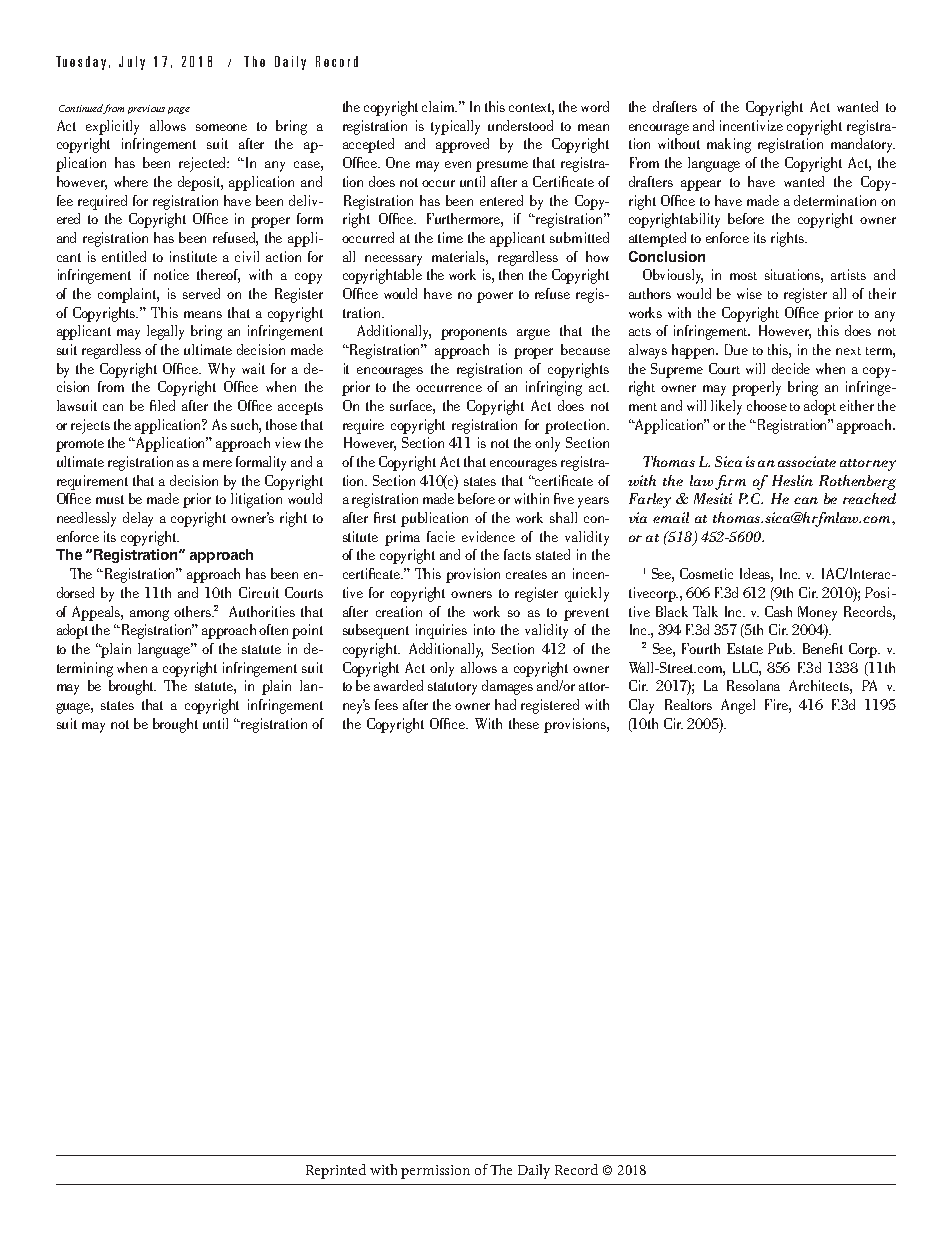 The width and height of the document is (952, 1233). Describe the element at coordinates (484, 629) in the document. I see `into` at that location.
